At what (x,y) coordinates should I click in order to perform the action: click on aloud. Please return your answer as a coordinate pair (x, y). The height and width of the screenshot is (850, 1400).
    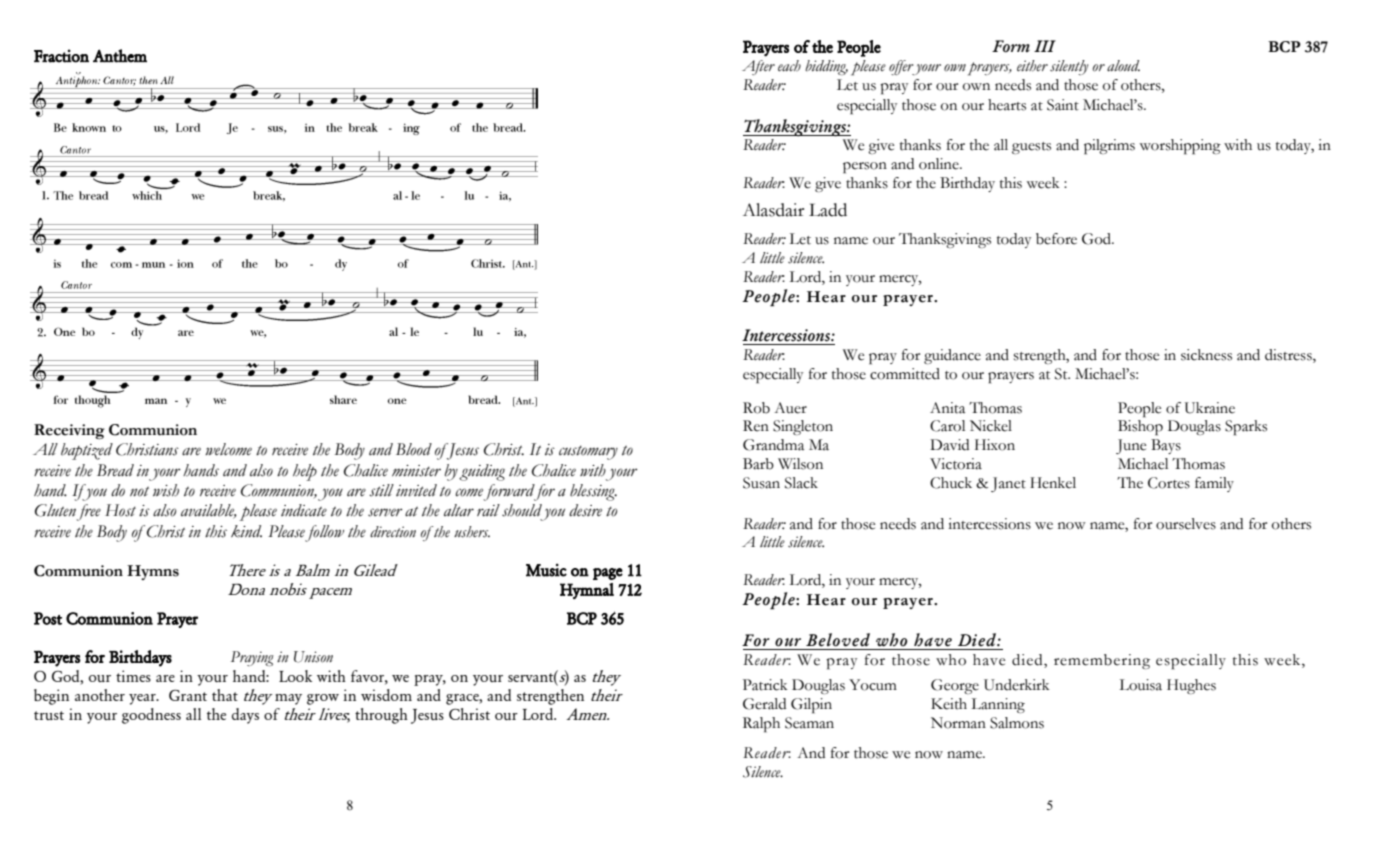
    Looking at the image, I should click on (1123, 66).
